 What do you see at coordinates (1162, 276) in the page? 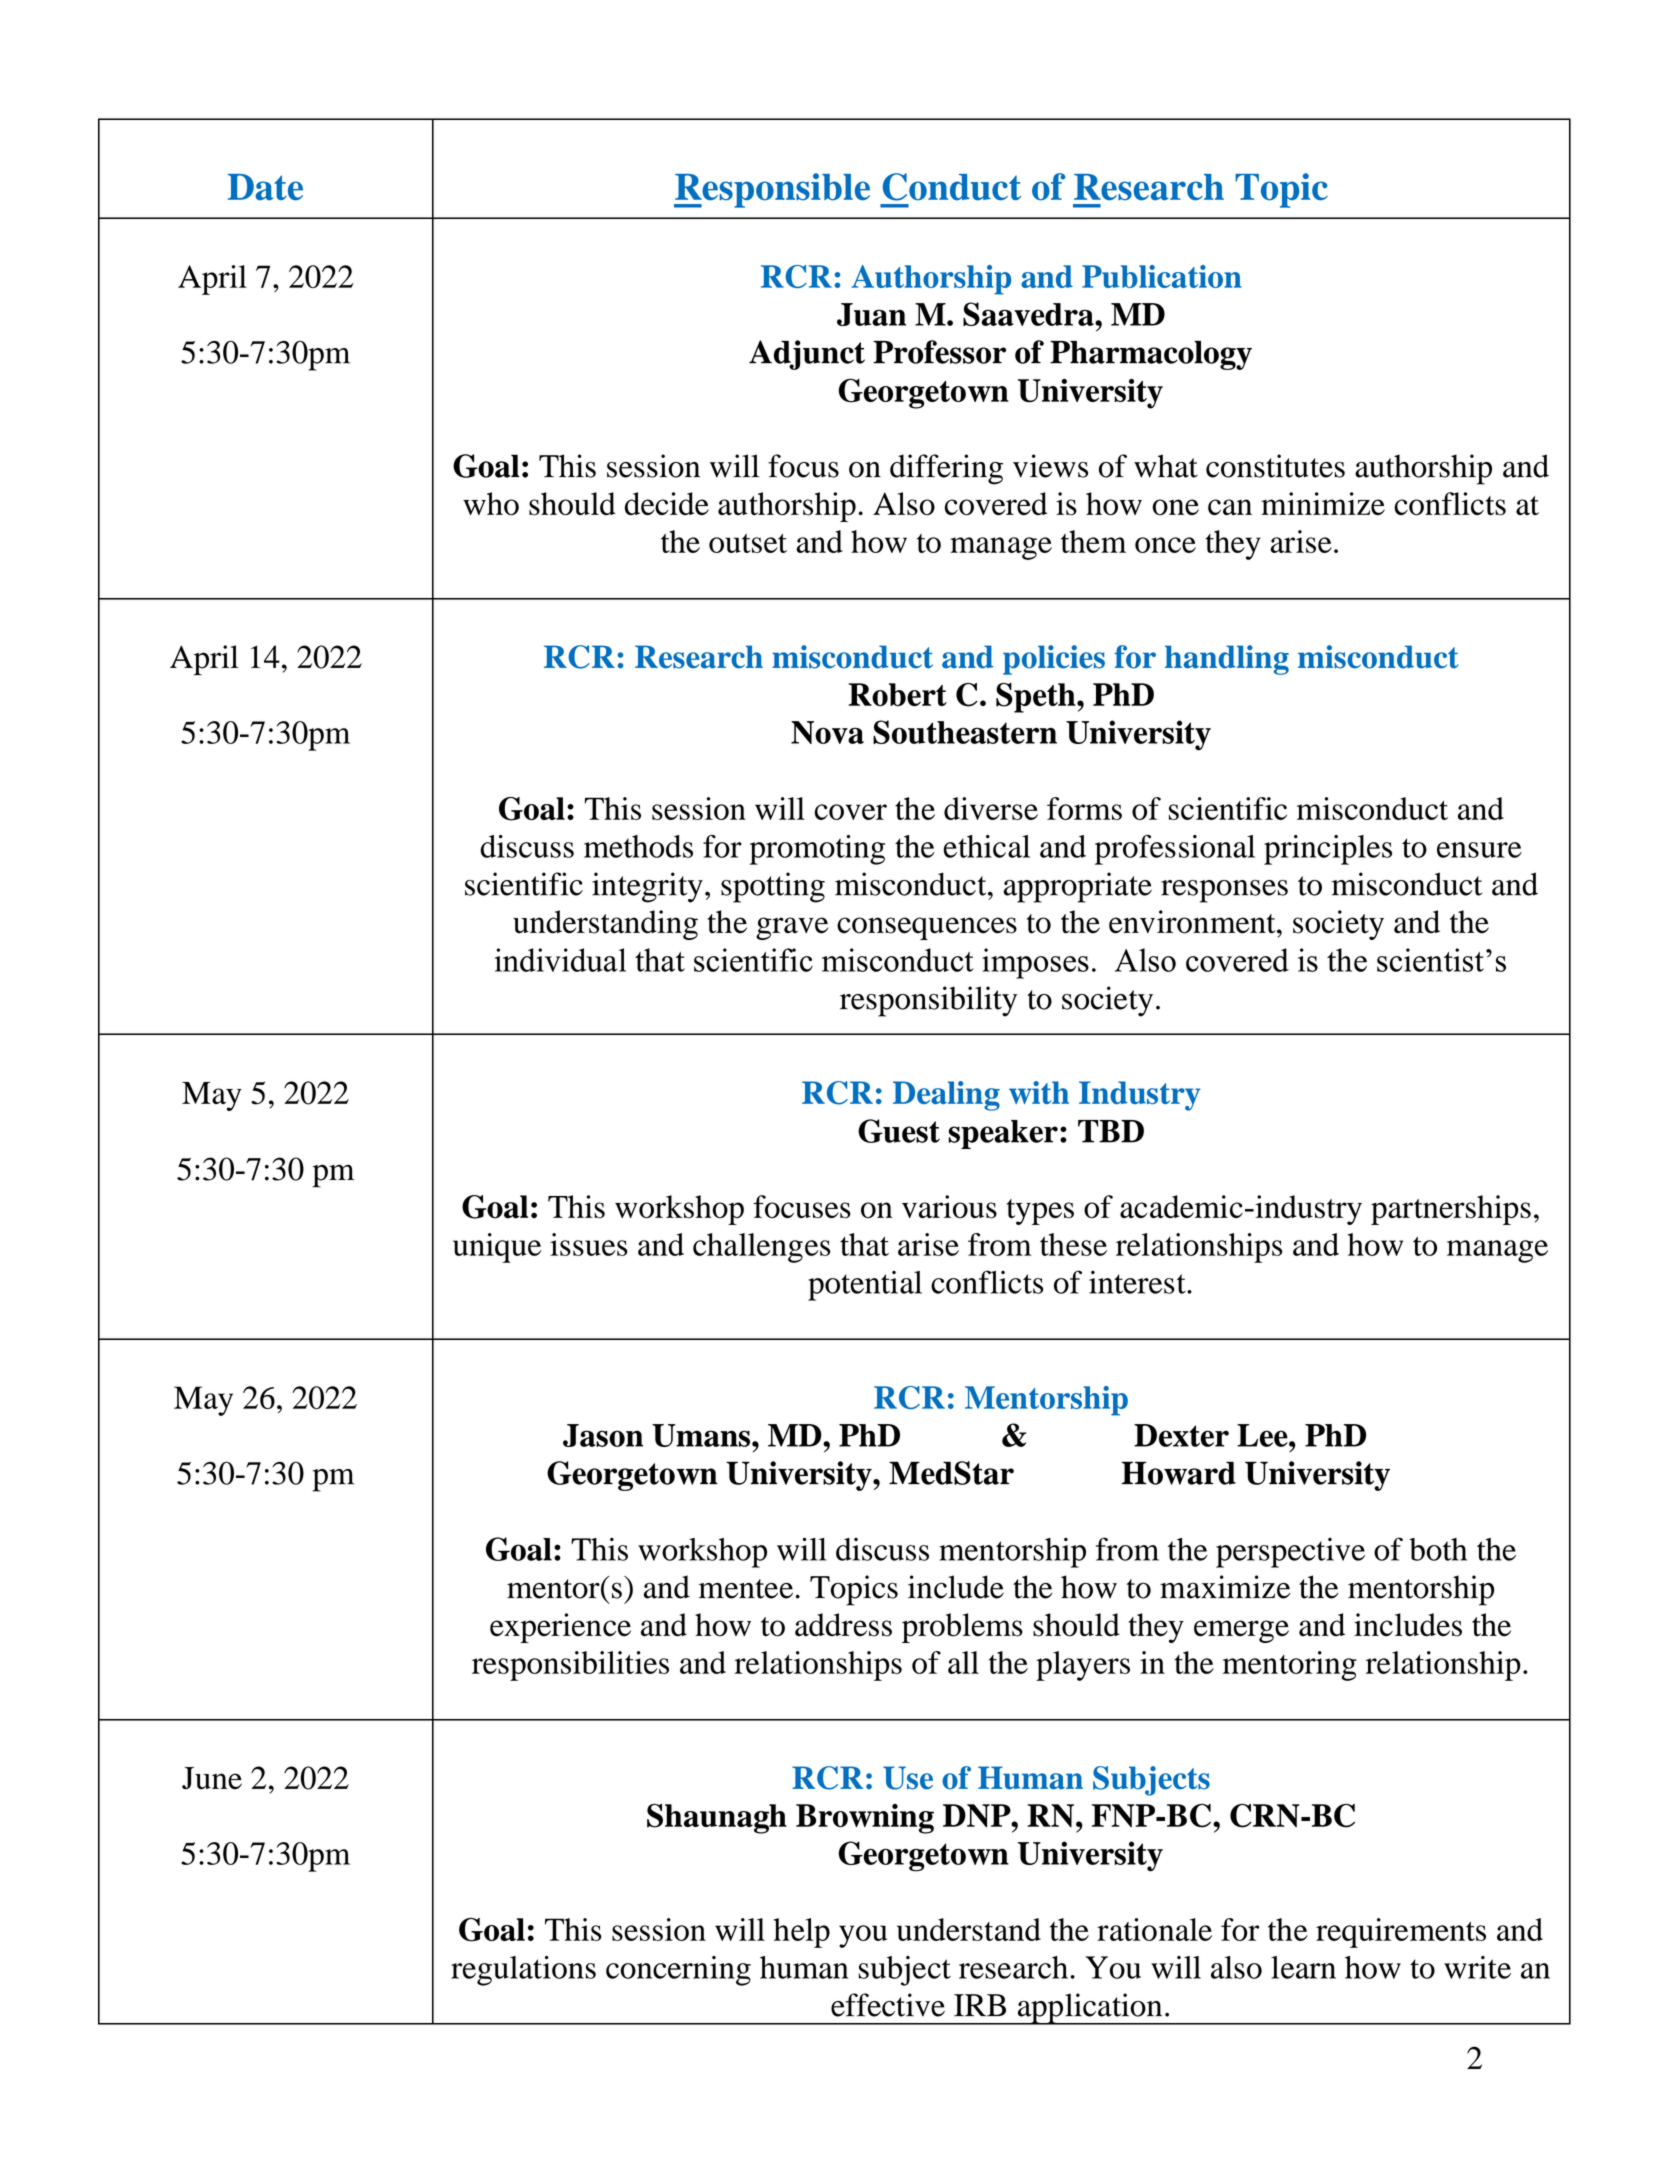
I see `Publication` at bounding box center [1162, 276].
